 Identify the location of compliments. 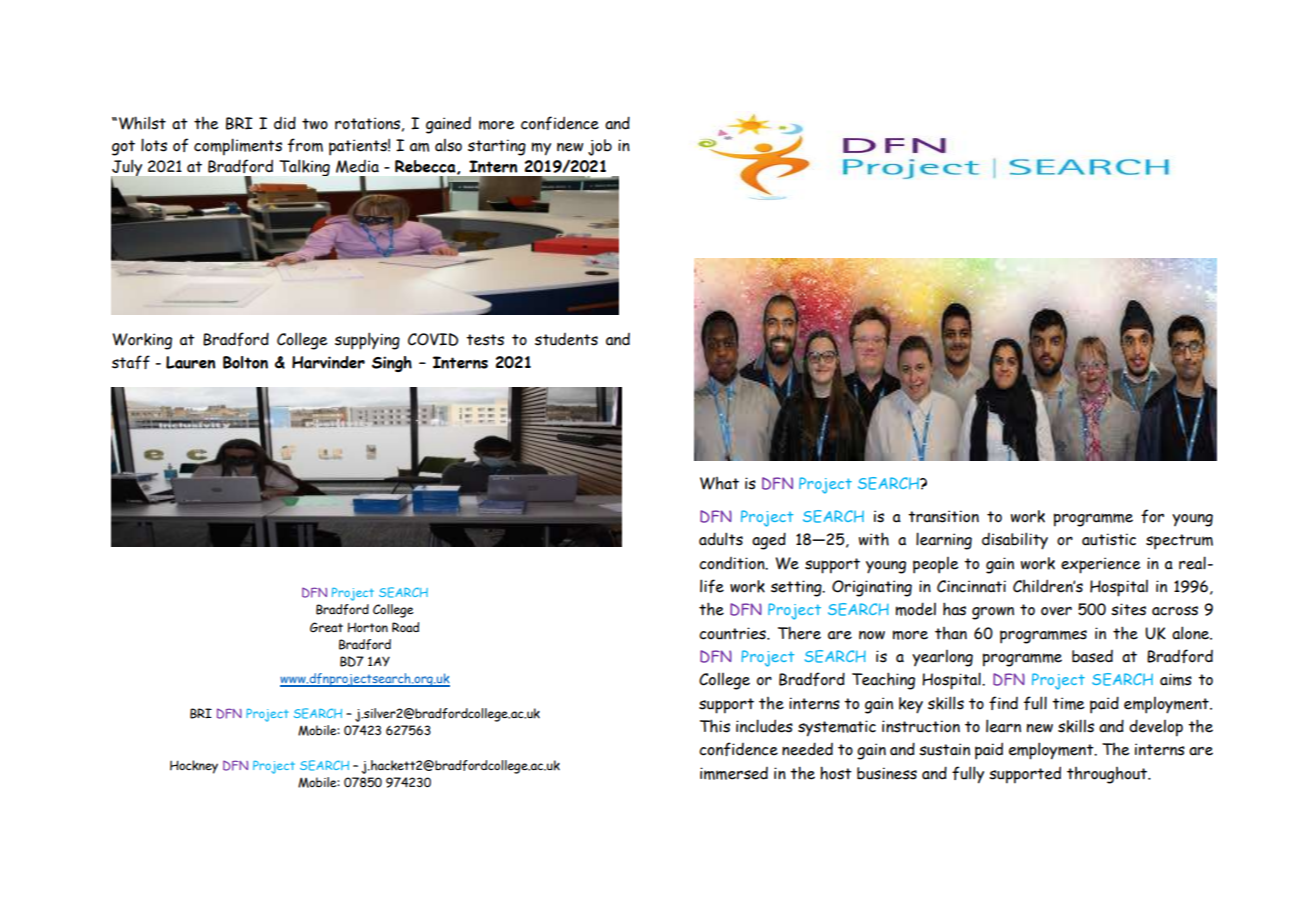
(238, 147).
